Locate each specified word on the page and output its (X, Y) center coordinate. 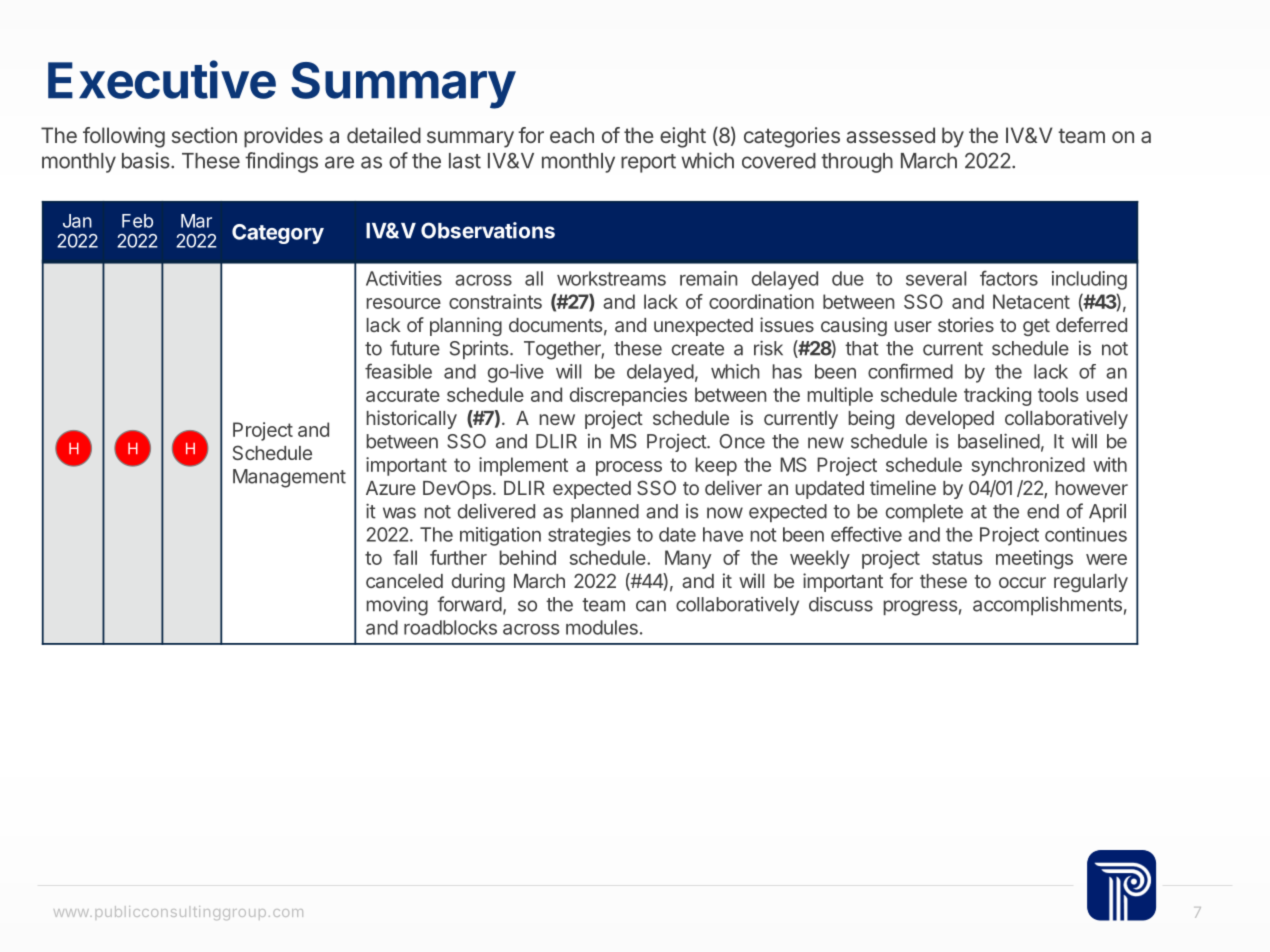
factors (1009, 278)
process (629, 468)
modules (602, 627)
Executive (162, 79)
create (698, 349)
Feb (137, 221)
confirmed (910, 371)
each (572, 135)
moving (397, 606)
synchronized (1028, 466)
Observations (488, 230)
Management (289, 478)
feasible (398, 371)
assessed (891, 135)
